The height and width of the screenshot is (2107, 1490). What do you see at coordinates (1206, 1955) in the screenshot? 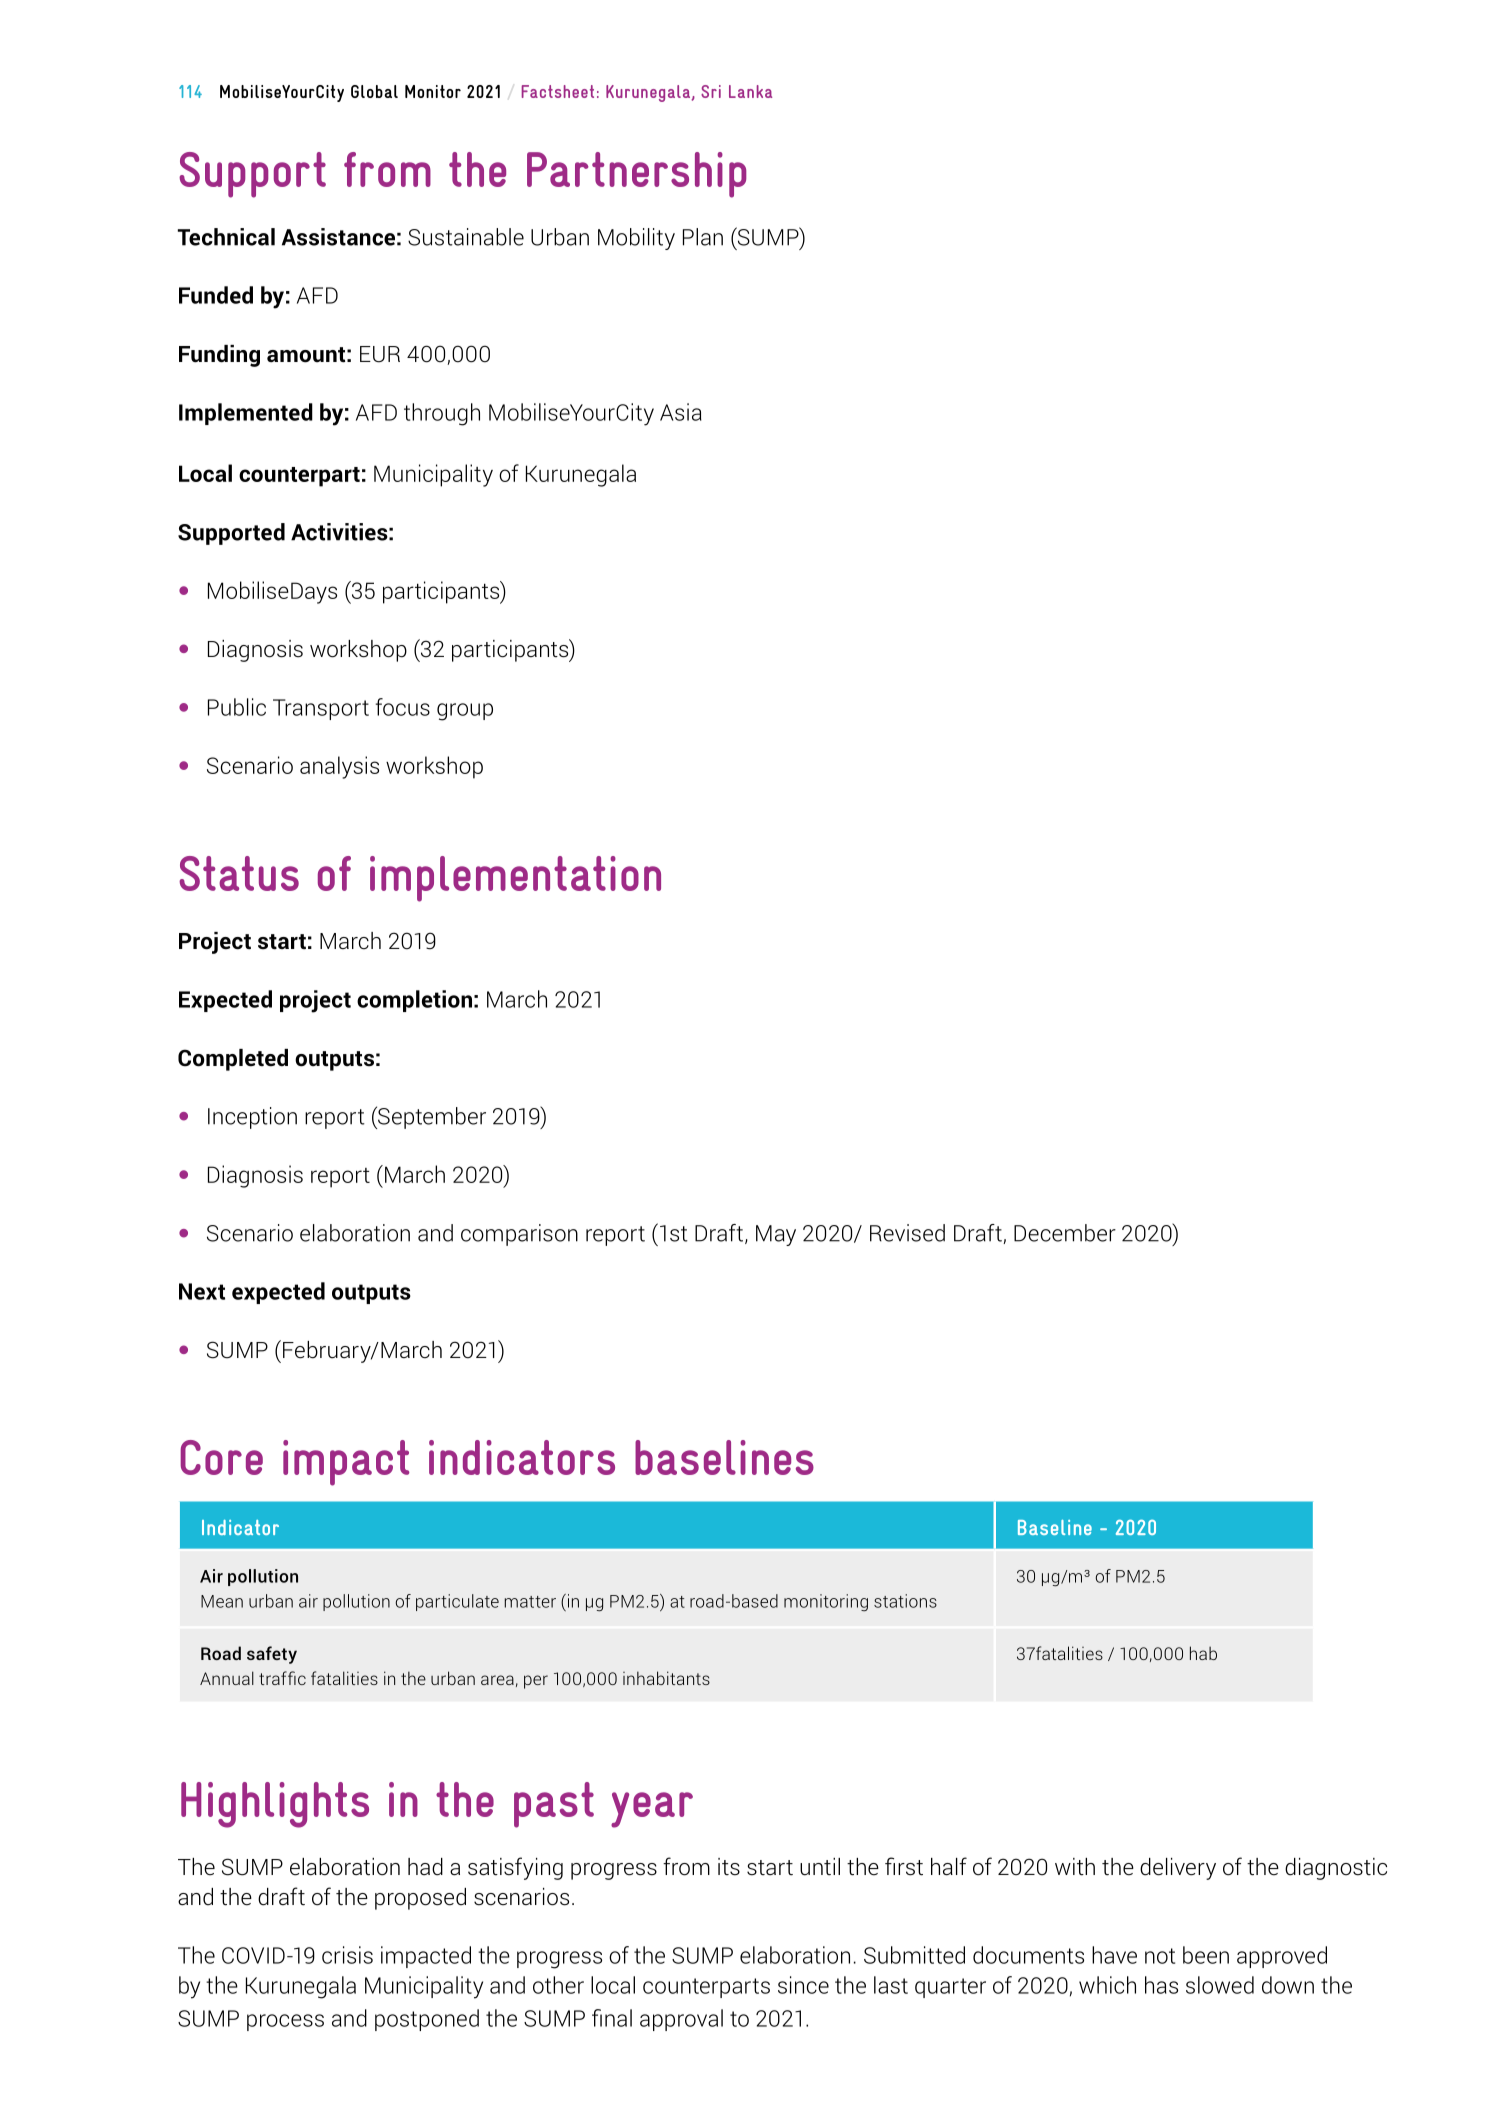
I see `been` at bounding box center [1206, 1955].
